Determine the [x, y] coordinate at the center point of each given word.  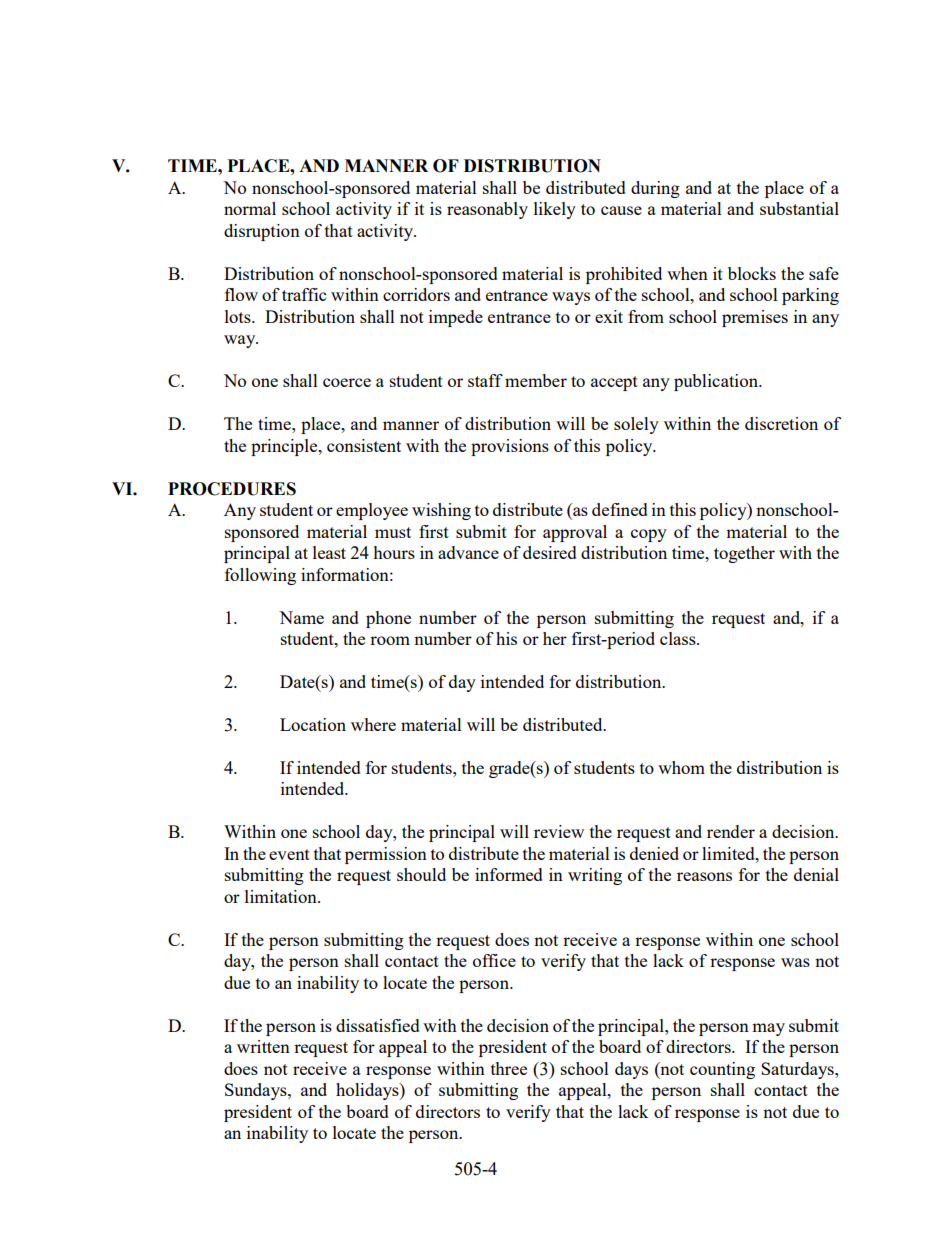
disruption [262, 232]
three [509, 1068]
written [263, 1046]
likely [555, 210]
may [768, 1029]
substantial [799, 208]
